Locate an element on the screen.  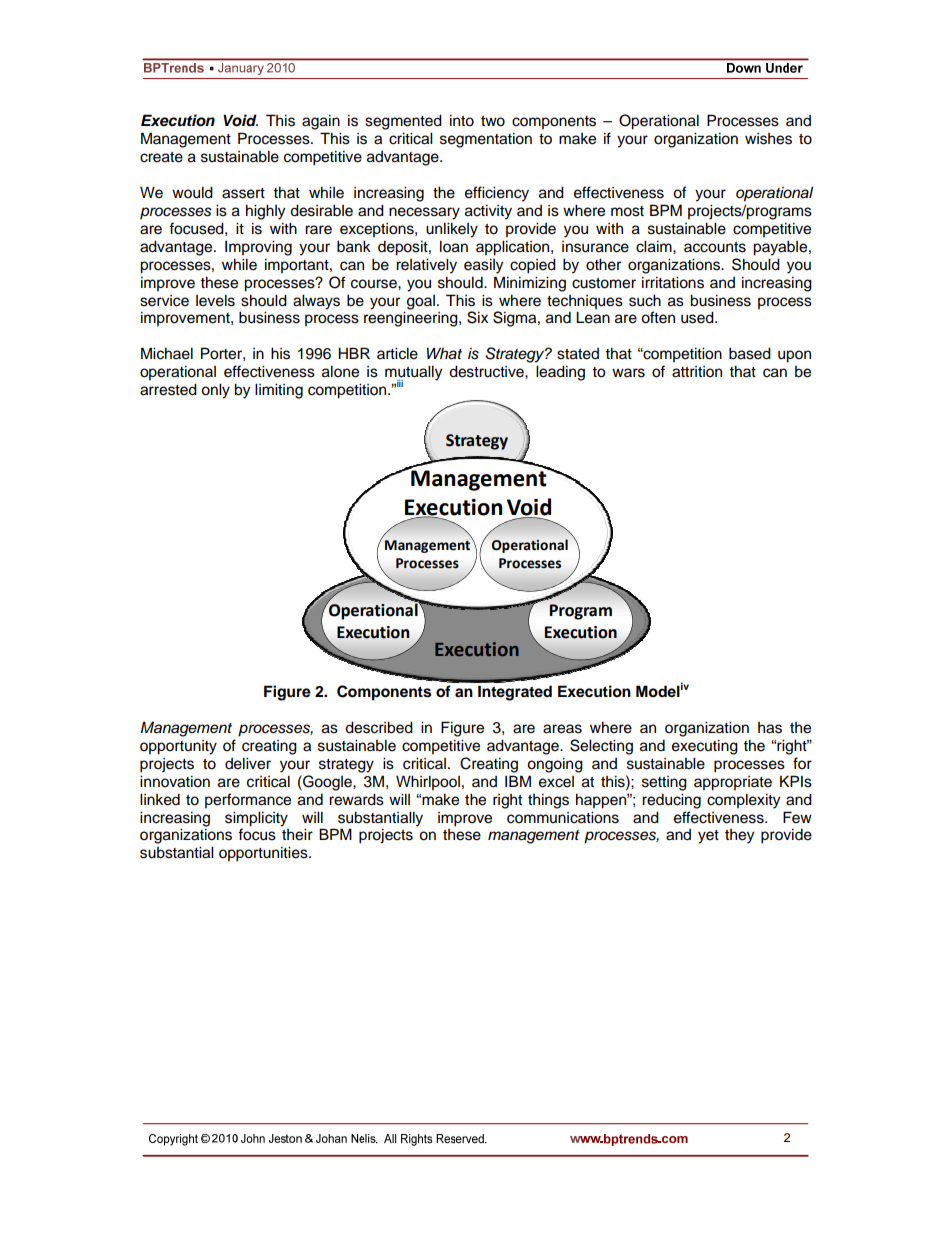
create is located at coordinates (161, 157).
